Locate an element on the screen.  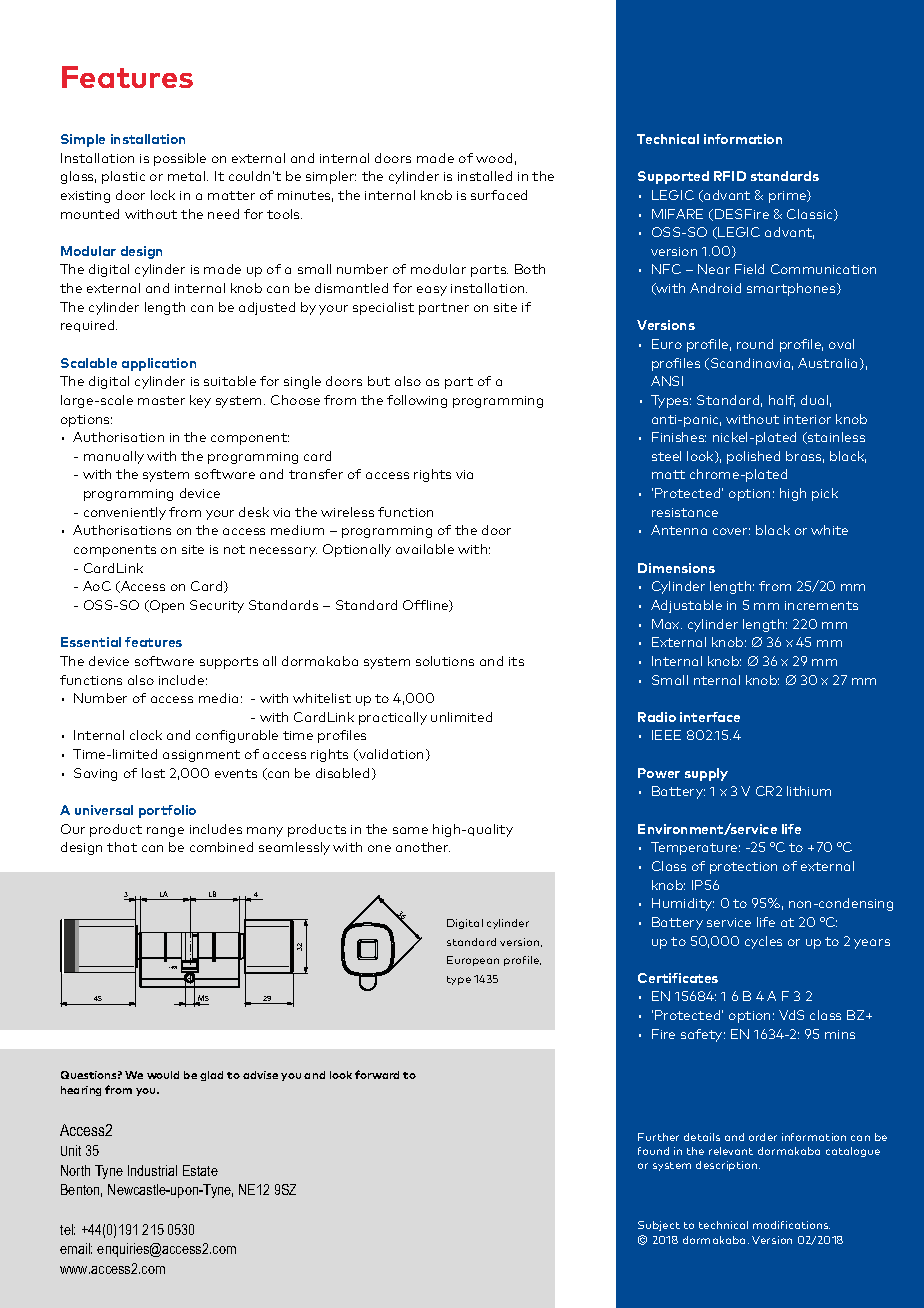
metal is located at coordinates (188, 176).
